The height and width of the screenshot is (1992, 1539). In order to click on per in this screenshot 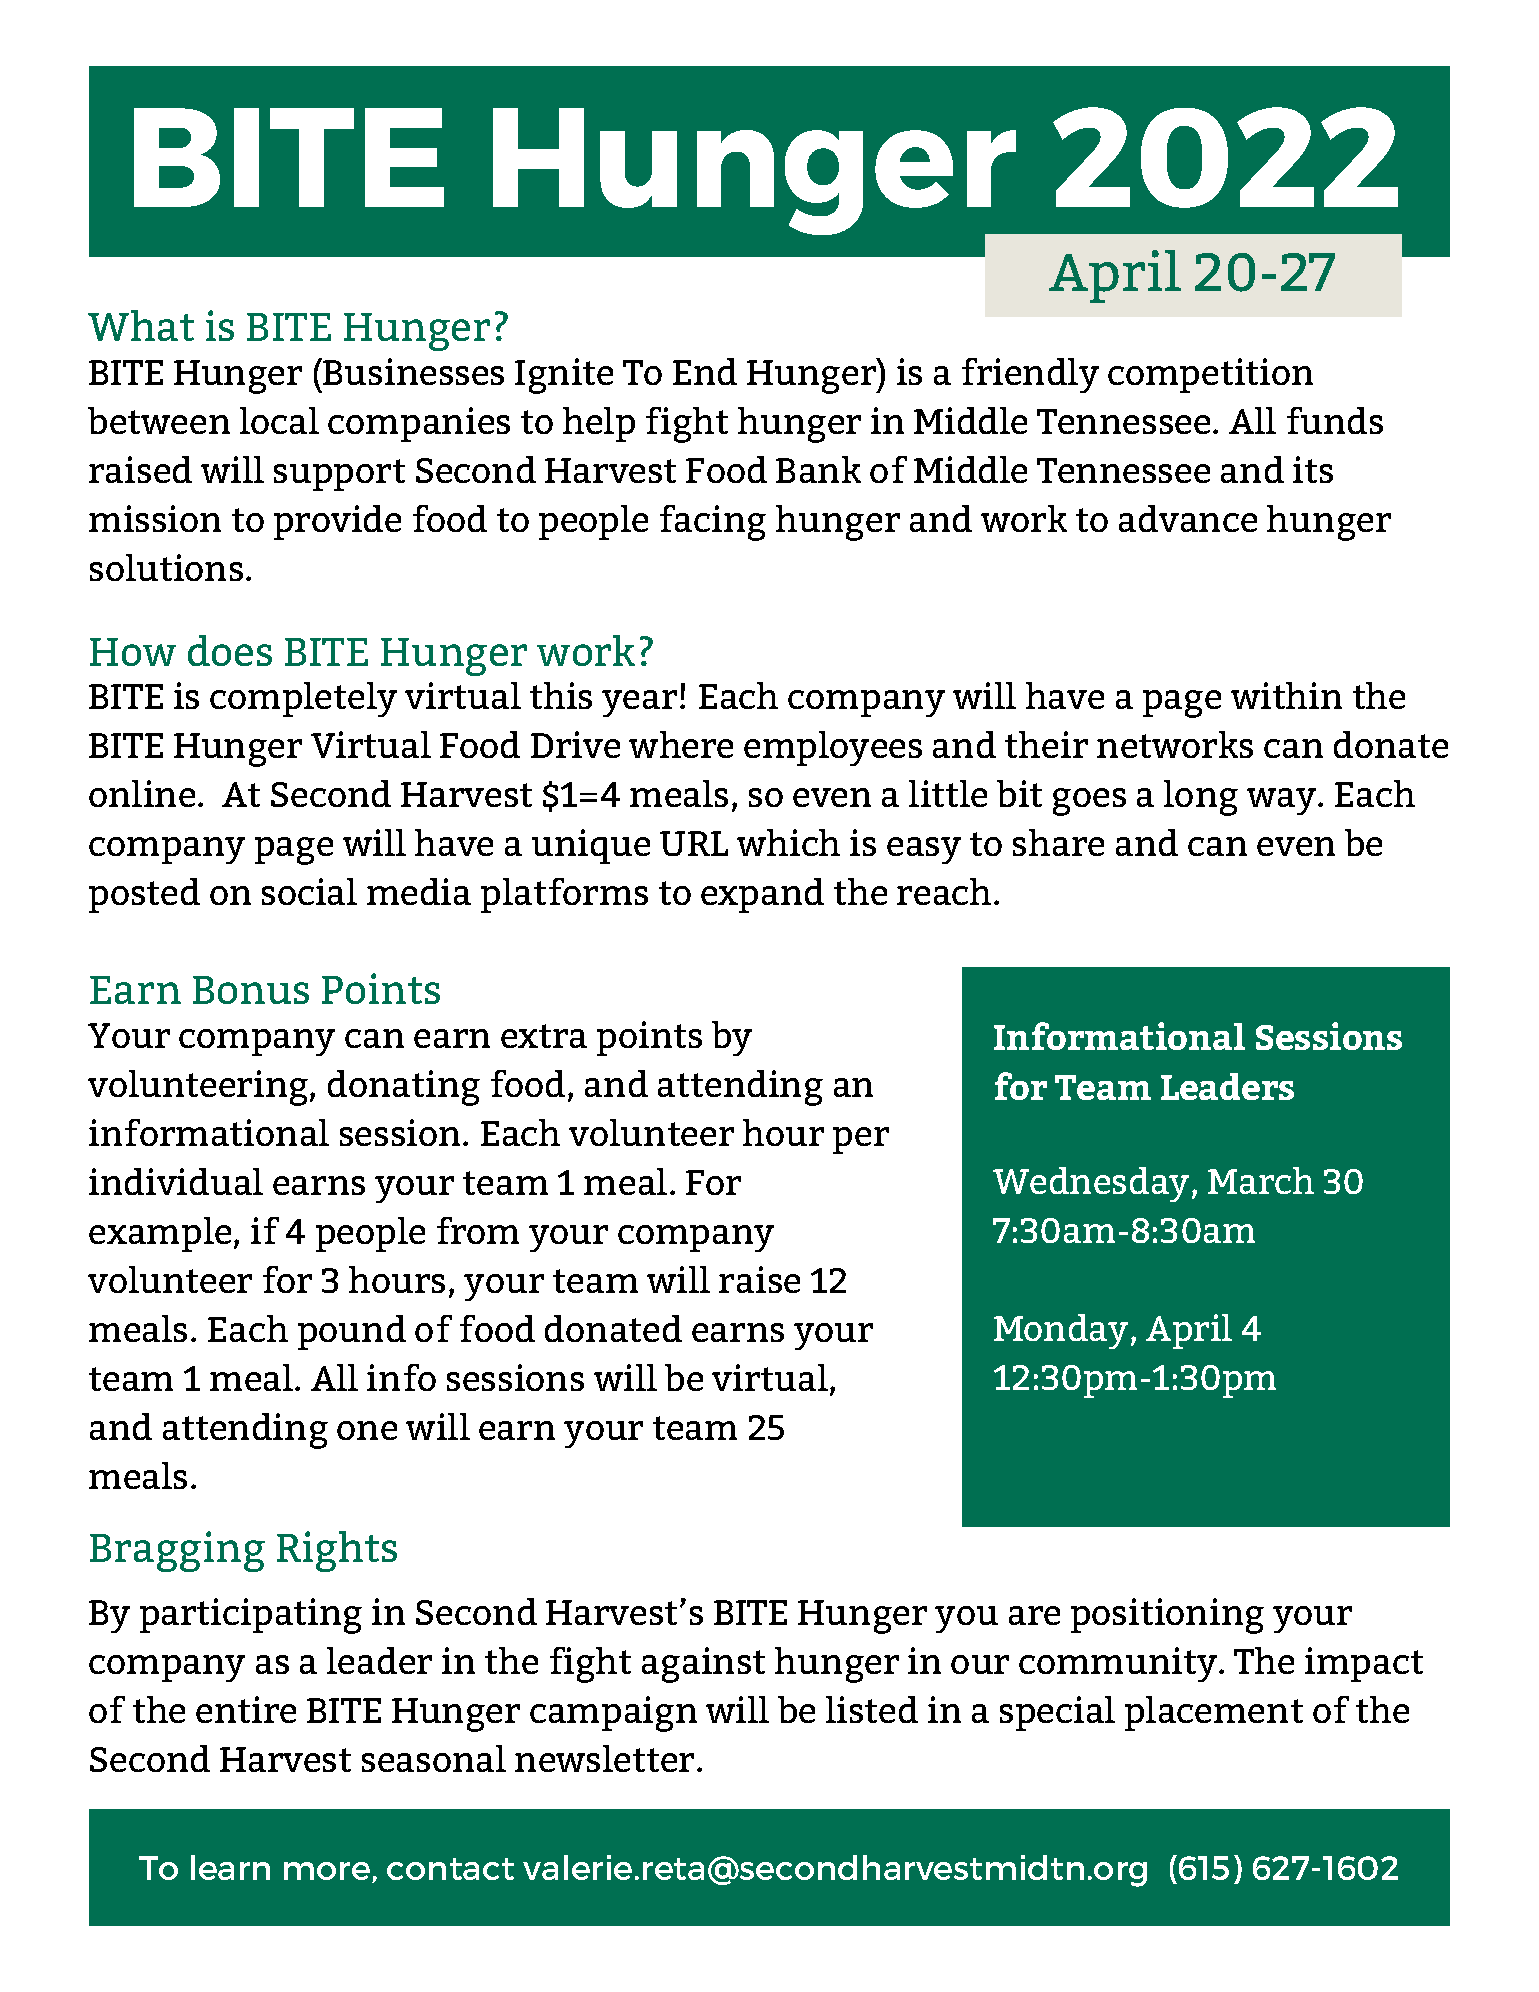, I will do `click(861, 1140)`.
